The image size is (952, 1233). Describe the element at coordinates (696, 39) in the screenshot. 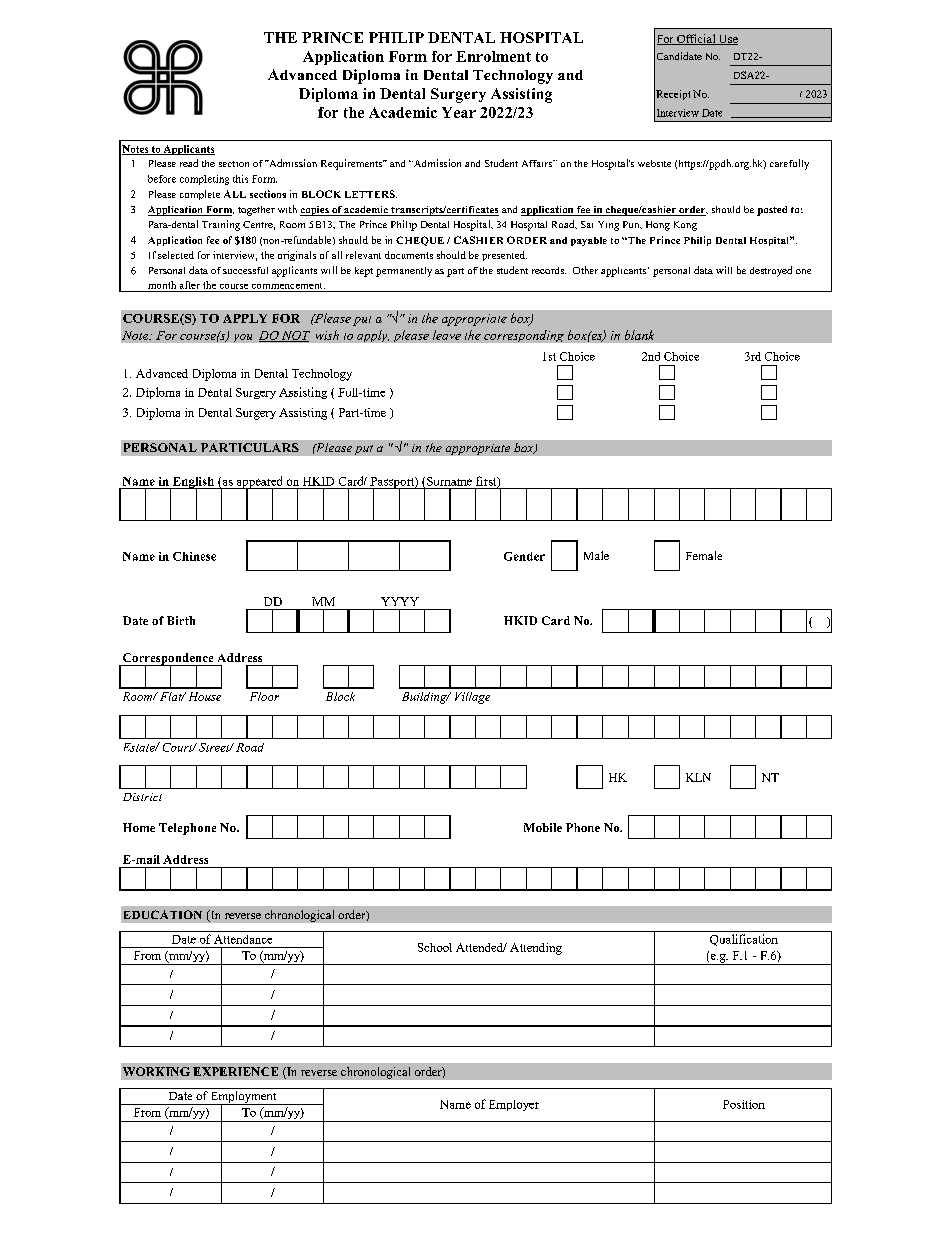

I see `Official` at that location.
